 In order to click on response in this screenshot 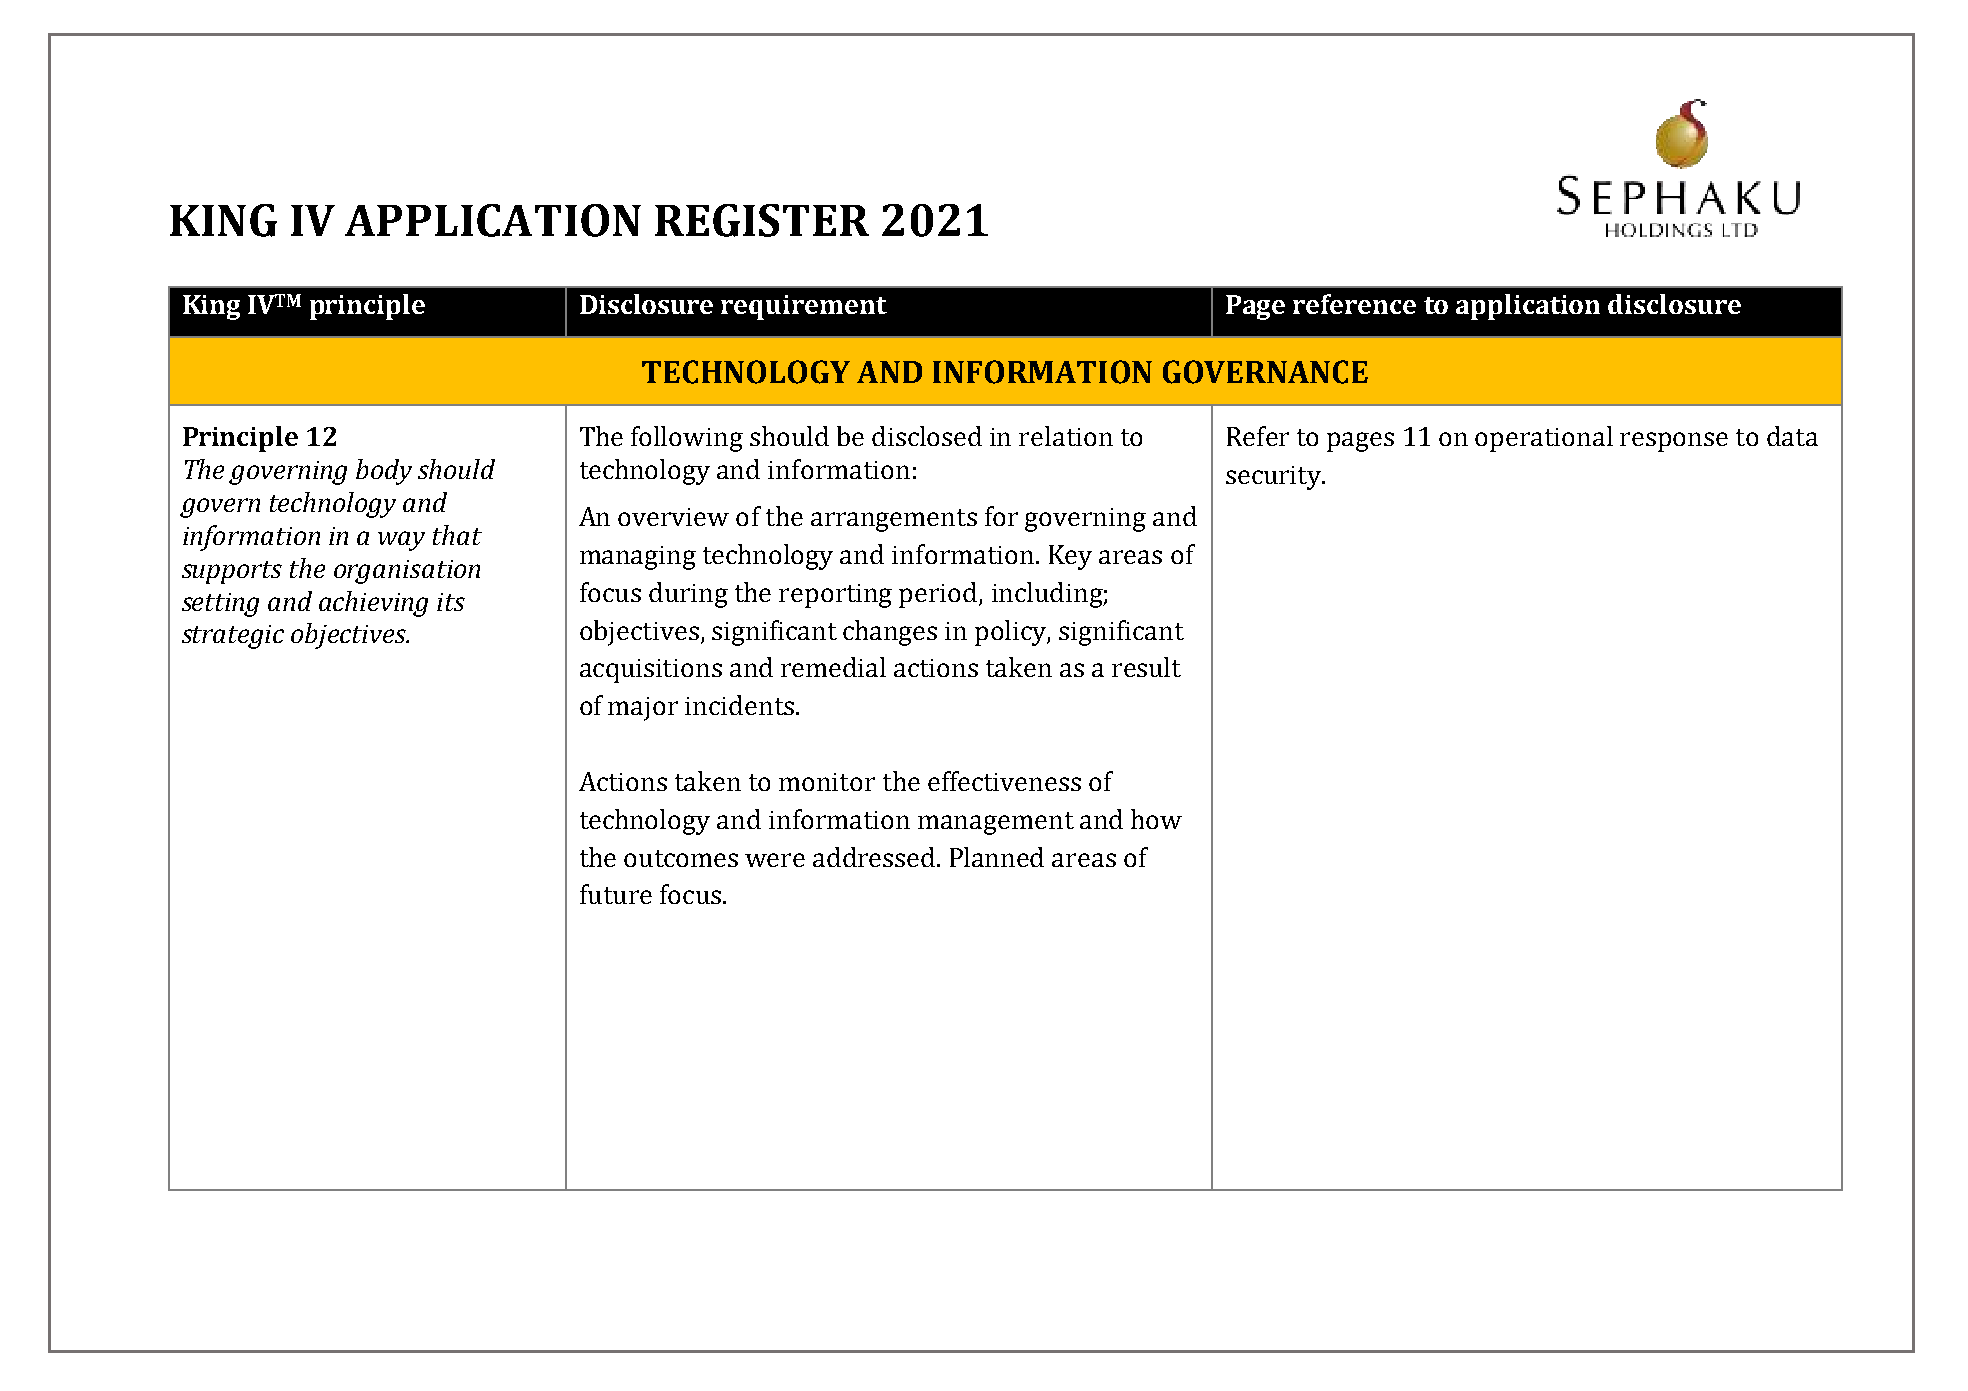, I will do `click(1674, 442)`.
